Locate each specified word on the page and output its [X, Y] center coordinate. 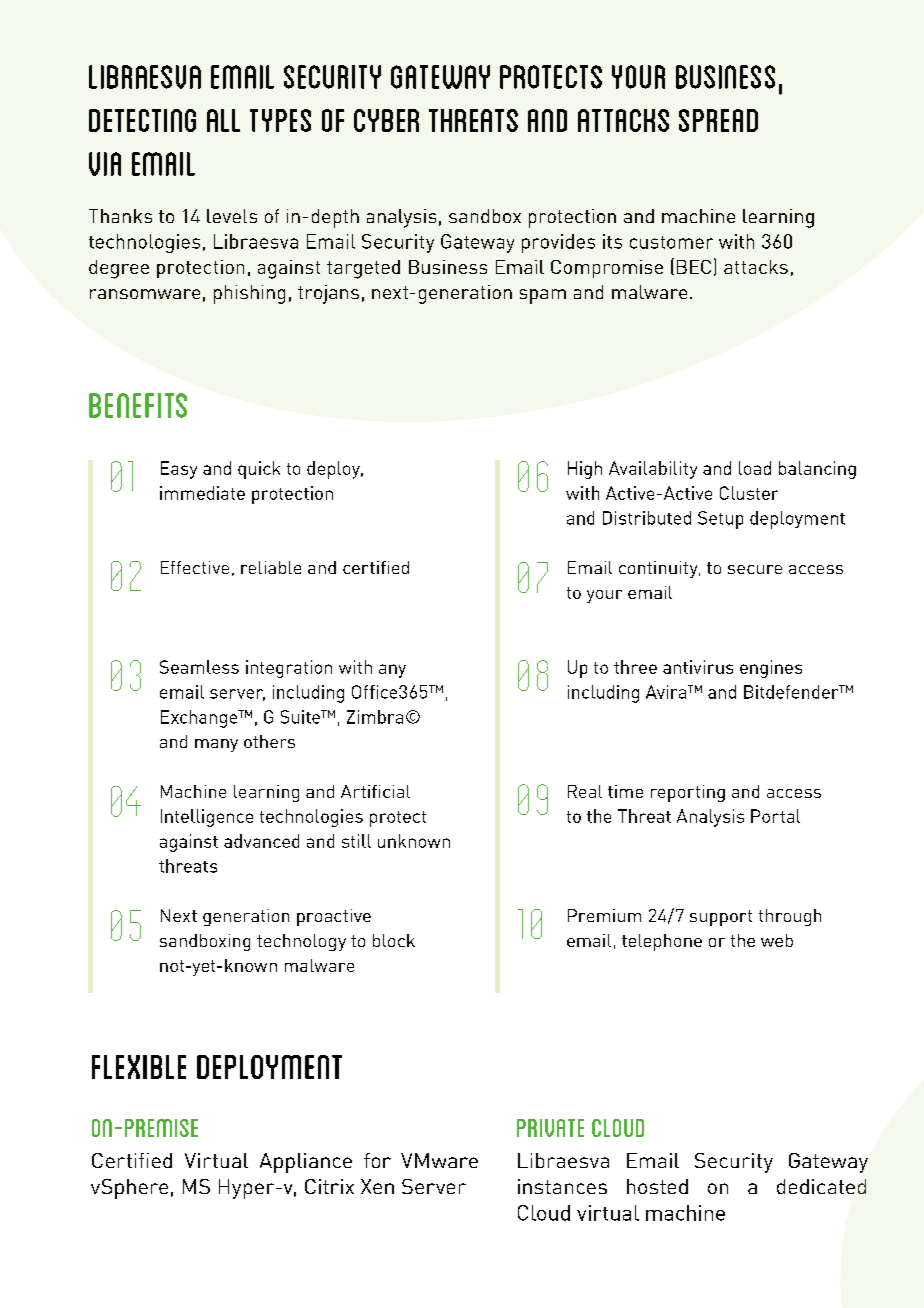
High [585, 470]
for [377, 1160]
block [394, 940]
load [755, 468]
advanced [261, 841]
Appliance [306, 1163]
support [721, 918]
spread [718, 120]
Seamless [199, 667]
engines [771, 669]
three [635, 667]
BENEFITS [138, 405]
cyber [386, 120]
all [223, 120]
